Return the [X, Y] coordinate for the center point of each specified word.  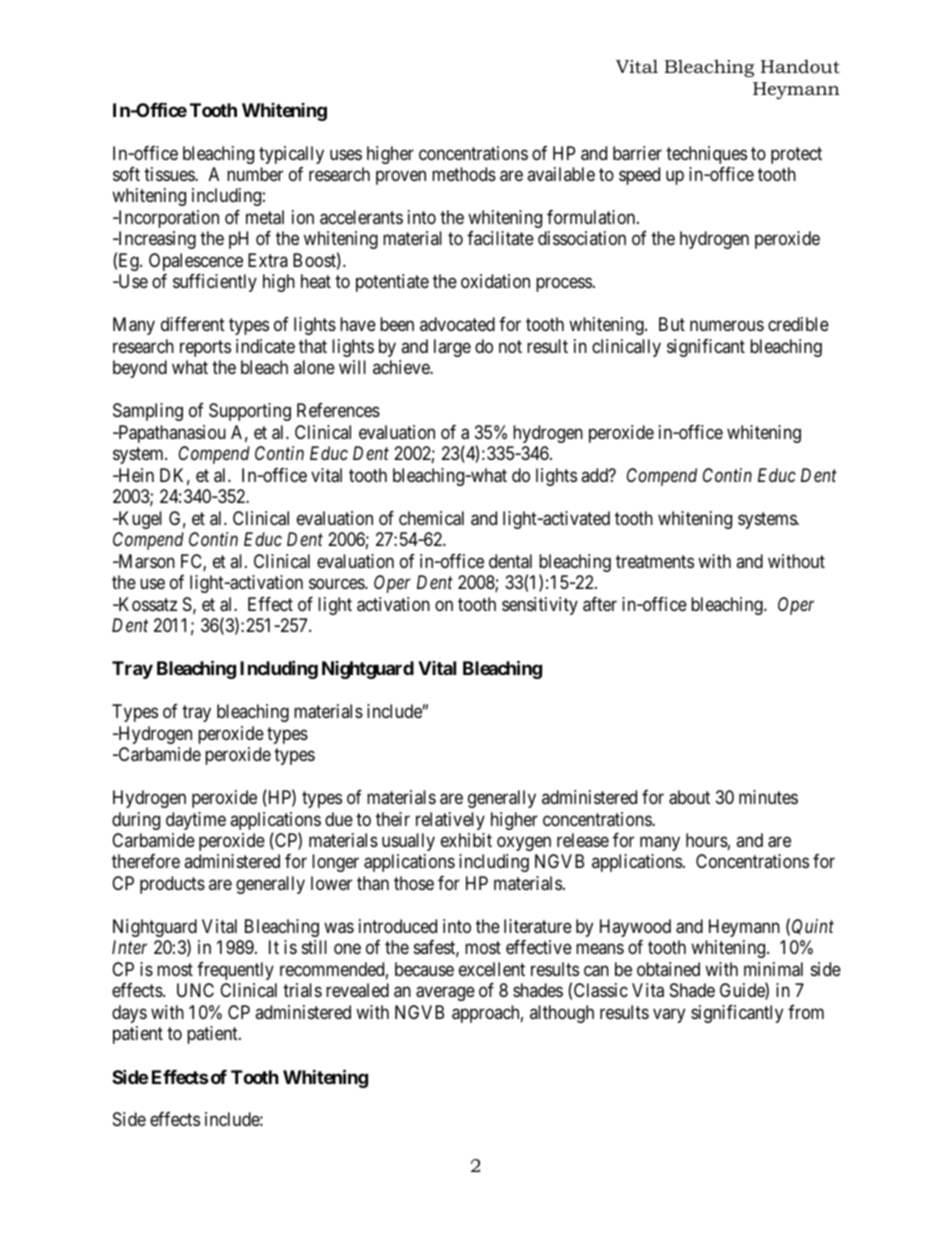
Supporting [250, 412]
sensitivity [540, 606]
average [445, 994]
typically [291, 155]
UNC [195, 990]
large [452, 348]
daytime [196, 821]
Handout [800, 66]
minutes [768, 797]
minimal [773, 969]
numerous [727, 326]
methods [464, 174]
